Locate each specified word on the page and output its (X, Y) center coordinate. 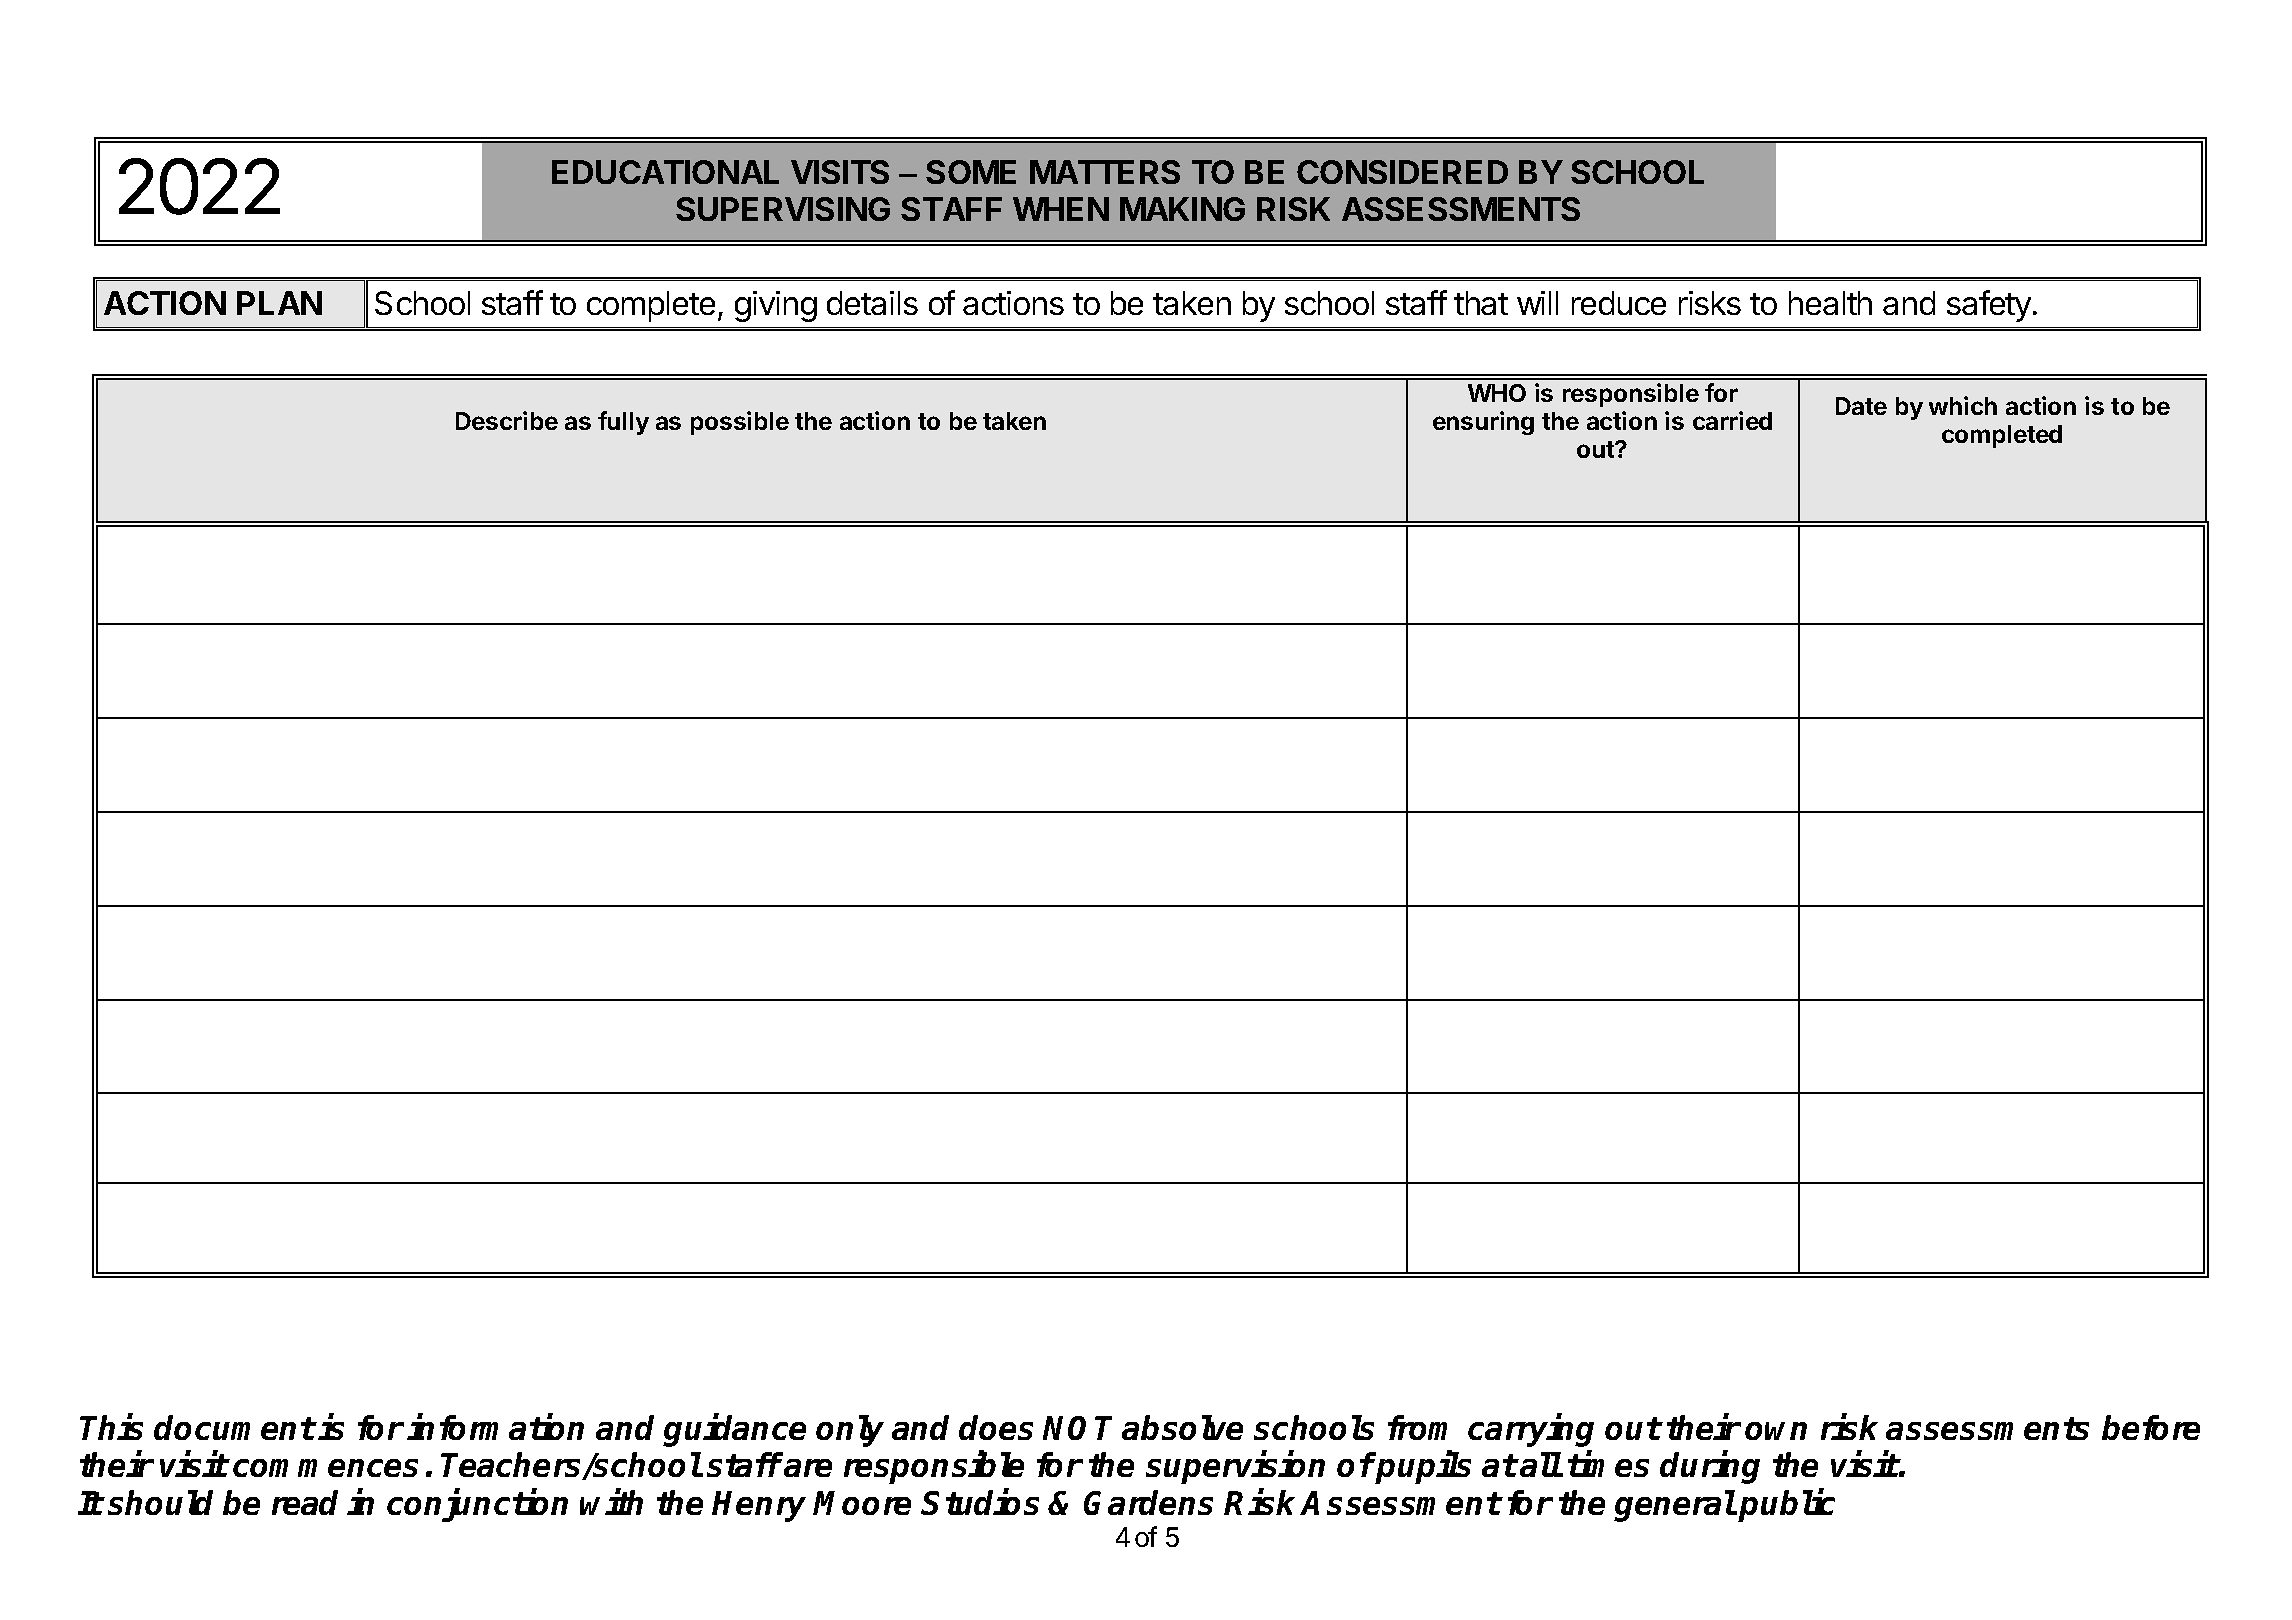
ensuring (1483, 423)
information (495, 1427)
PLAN (279, 303)
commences (325, 1468)
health (1830, 303)
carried (1732, 420)
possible (740, 423)
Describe (507, 420)
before (2151, 1427)
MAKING (1182, 209)
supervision (1235, 1468)
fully (623, 423)
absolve (1182, 1427)
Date (1861, 406)
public (1786, 1505)
